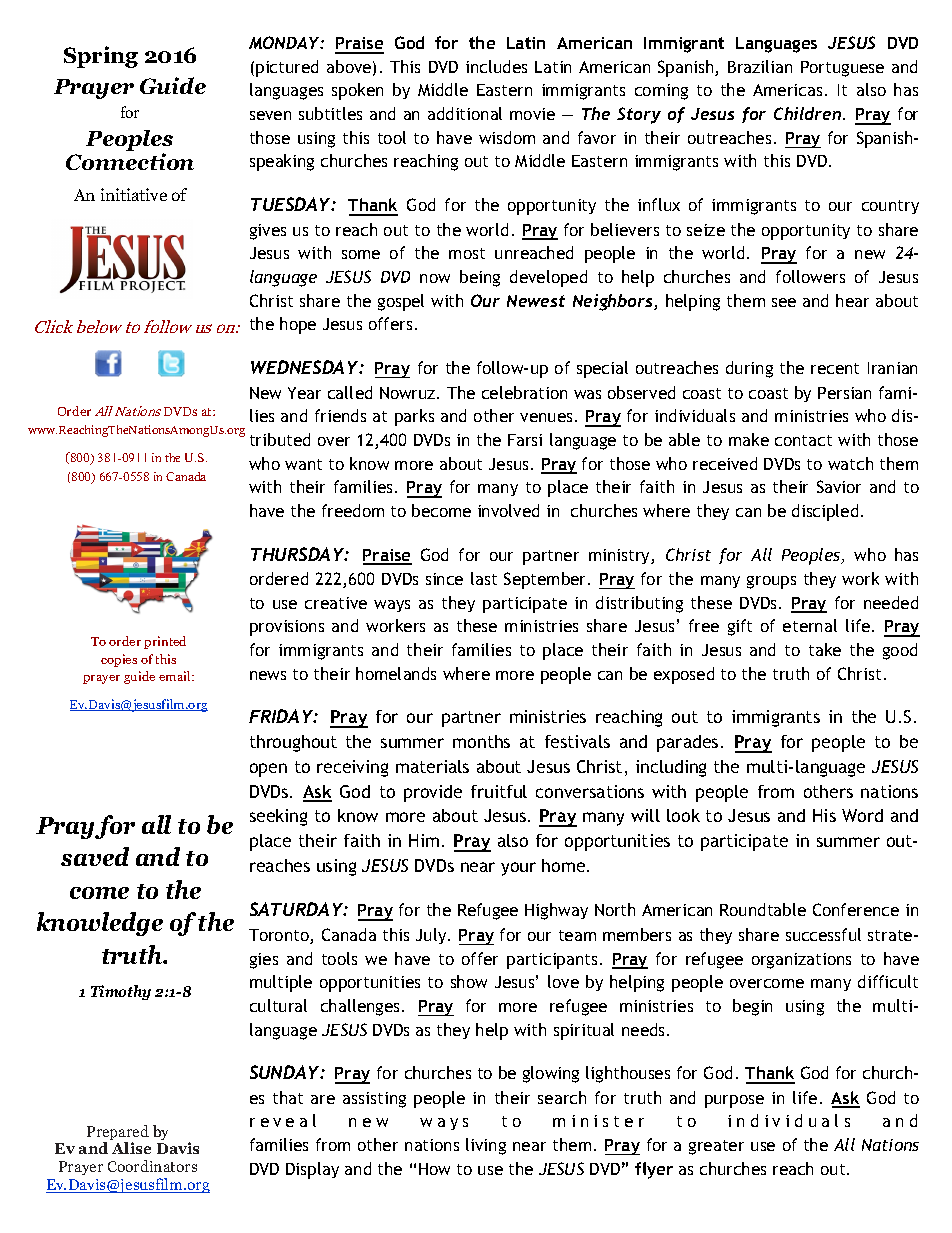  I want to click on living, so click(486, 1146).
